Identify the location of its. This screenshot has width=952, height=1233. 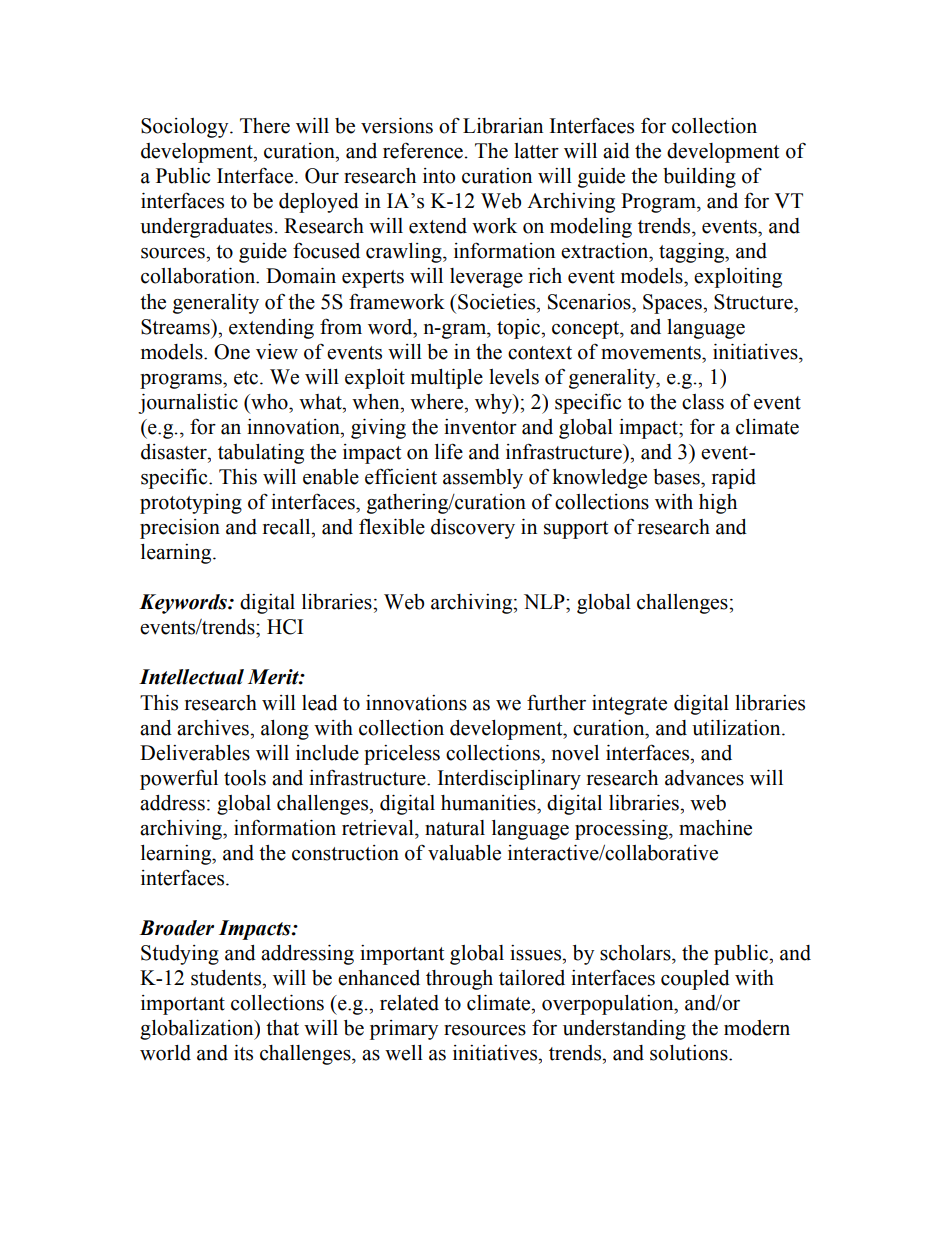
(243, 1053).
